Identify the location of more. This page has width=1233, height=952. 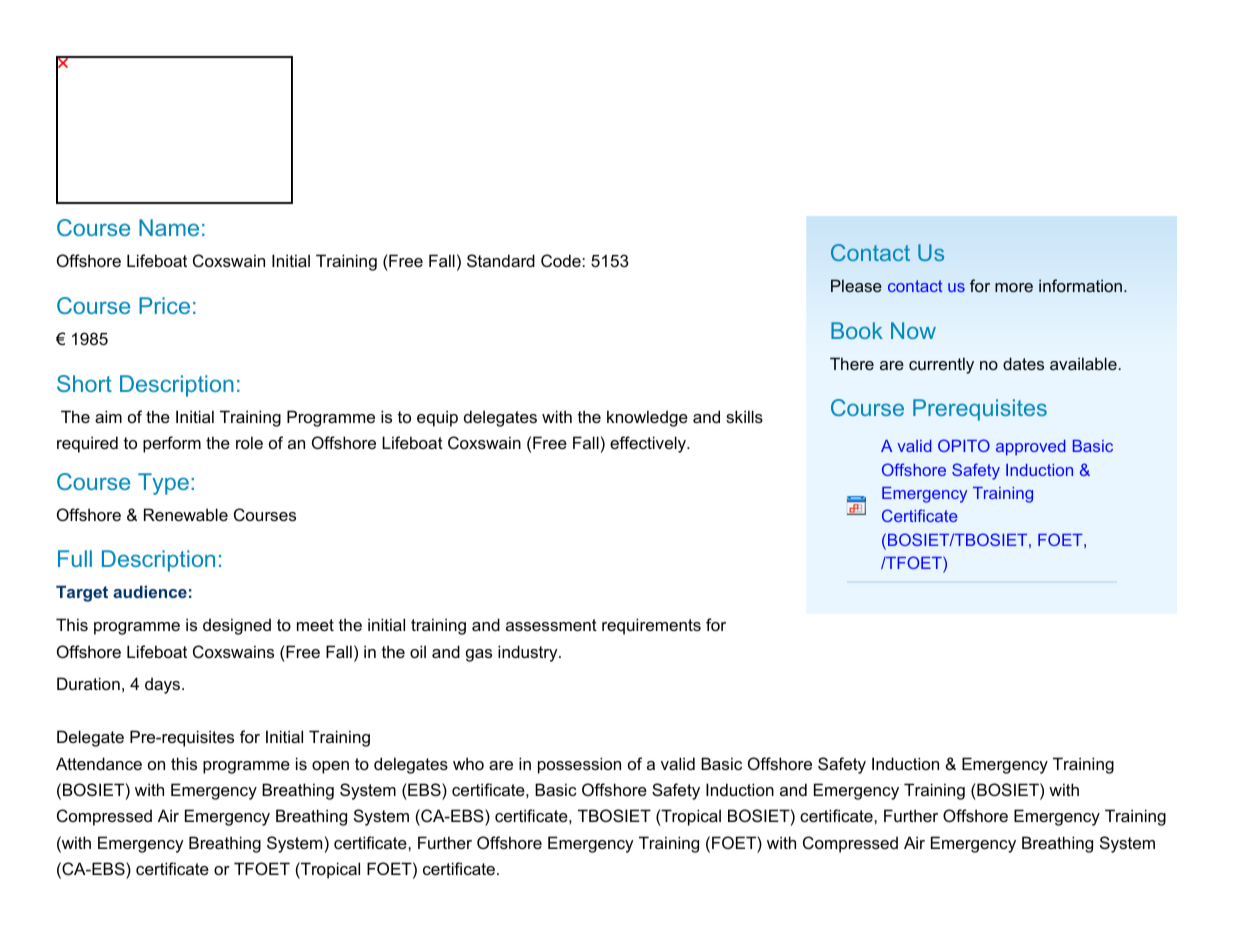
(1014, 287).
